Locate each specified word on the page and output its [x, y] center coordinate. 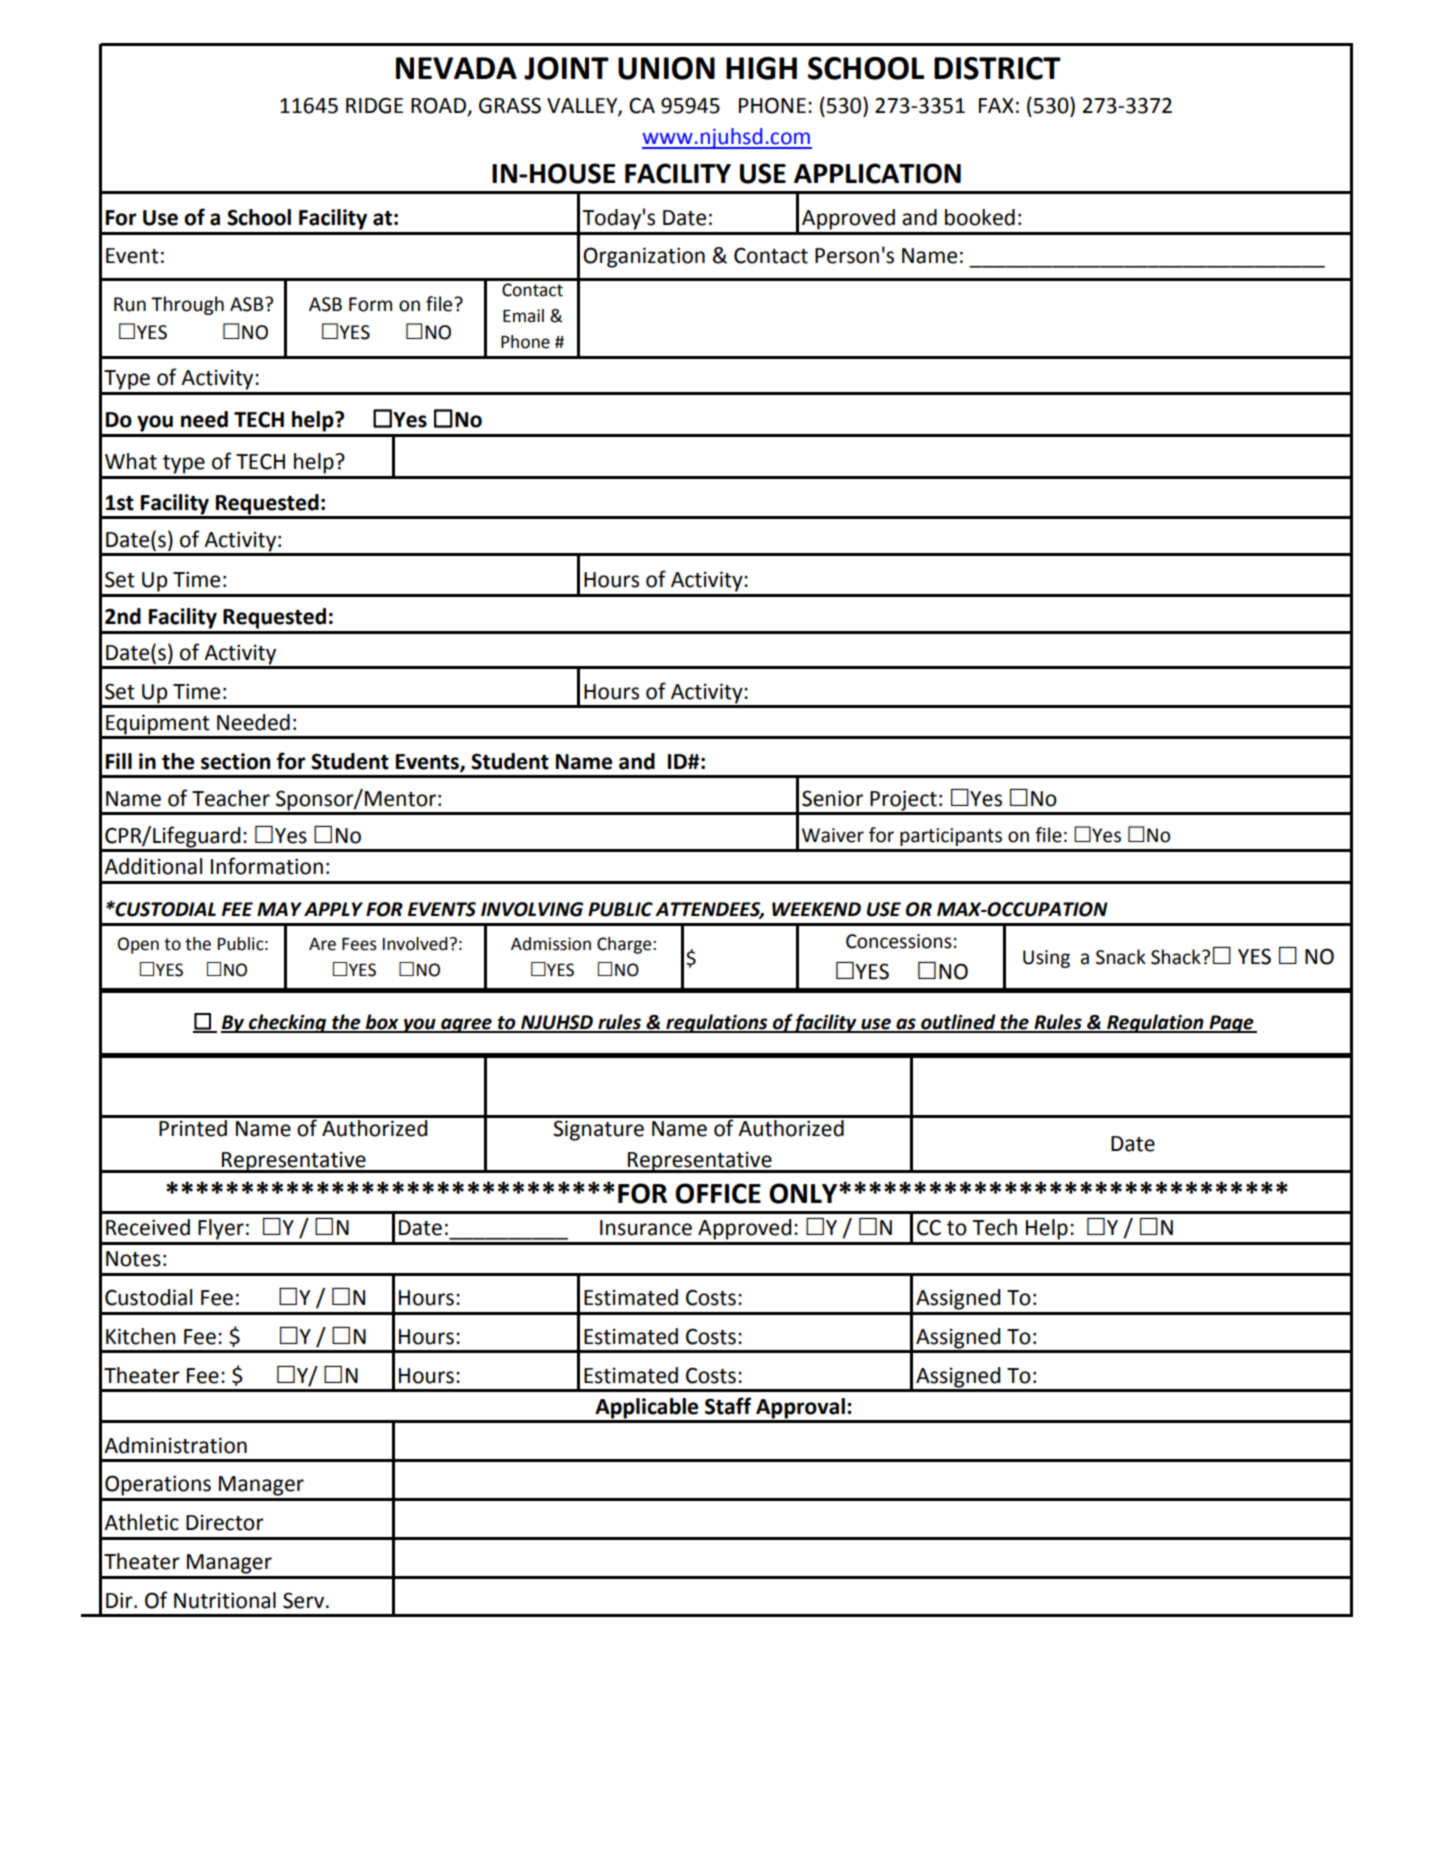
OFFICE [718, 1193]
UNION [666, 68]
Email [523, 316]
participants [951, 837]
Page [1231, 1024]
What [131, 461]
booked [980, 217]
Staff [728, 1406]
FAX [996, 105]
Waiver [833, 835]
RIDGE [374, 105]
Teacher [231, 798]
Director [225, 1523]
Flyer [221, 1229]
